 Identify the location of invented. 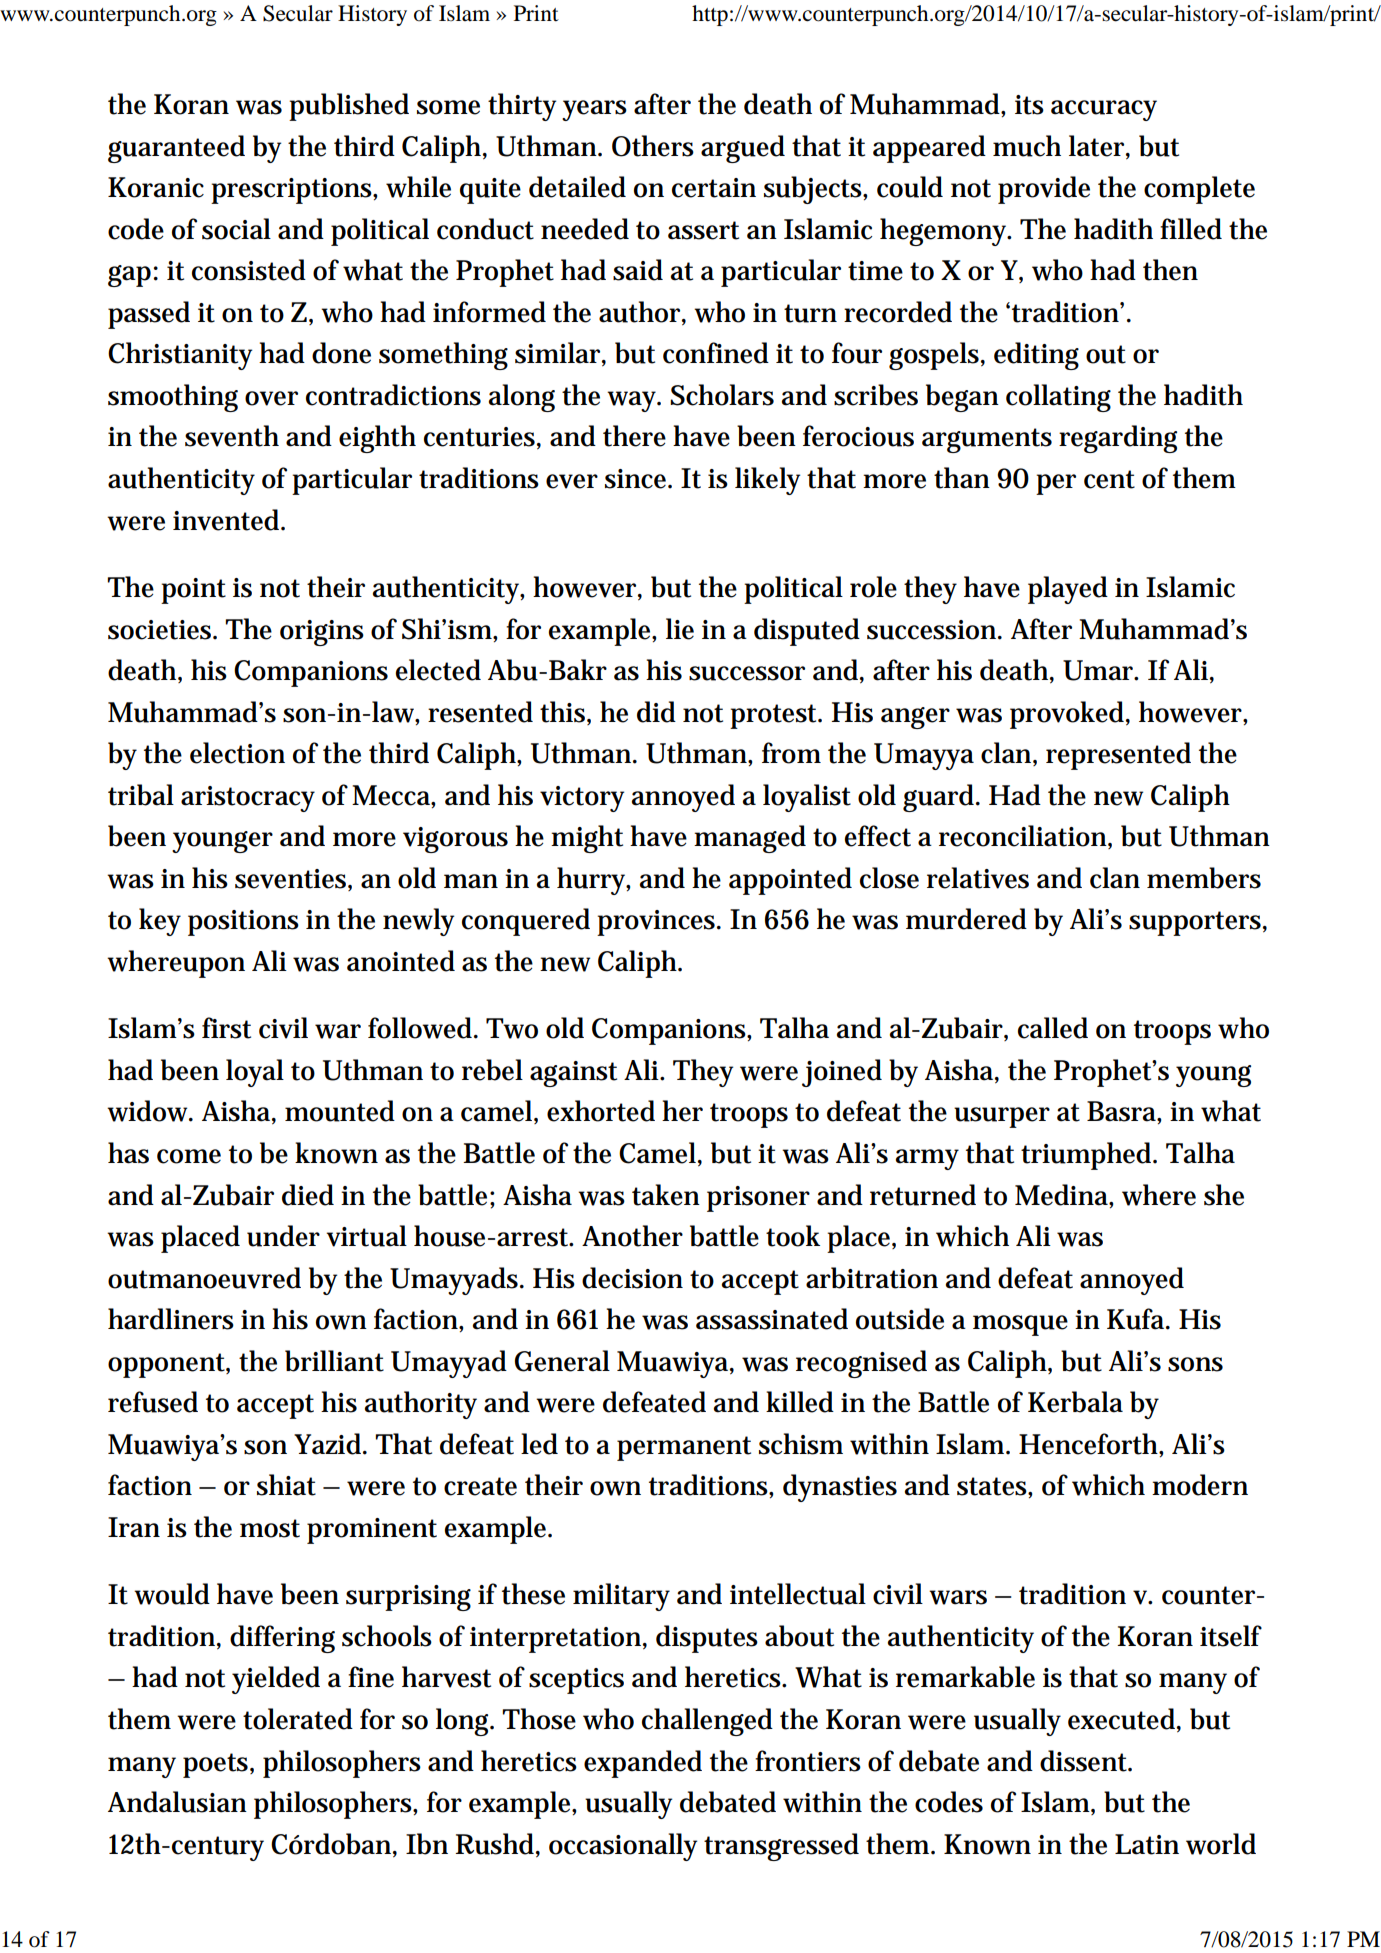
(226, 520).
